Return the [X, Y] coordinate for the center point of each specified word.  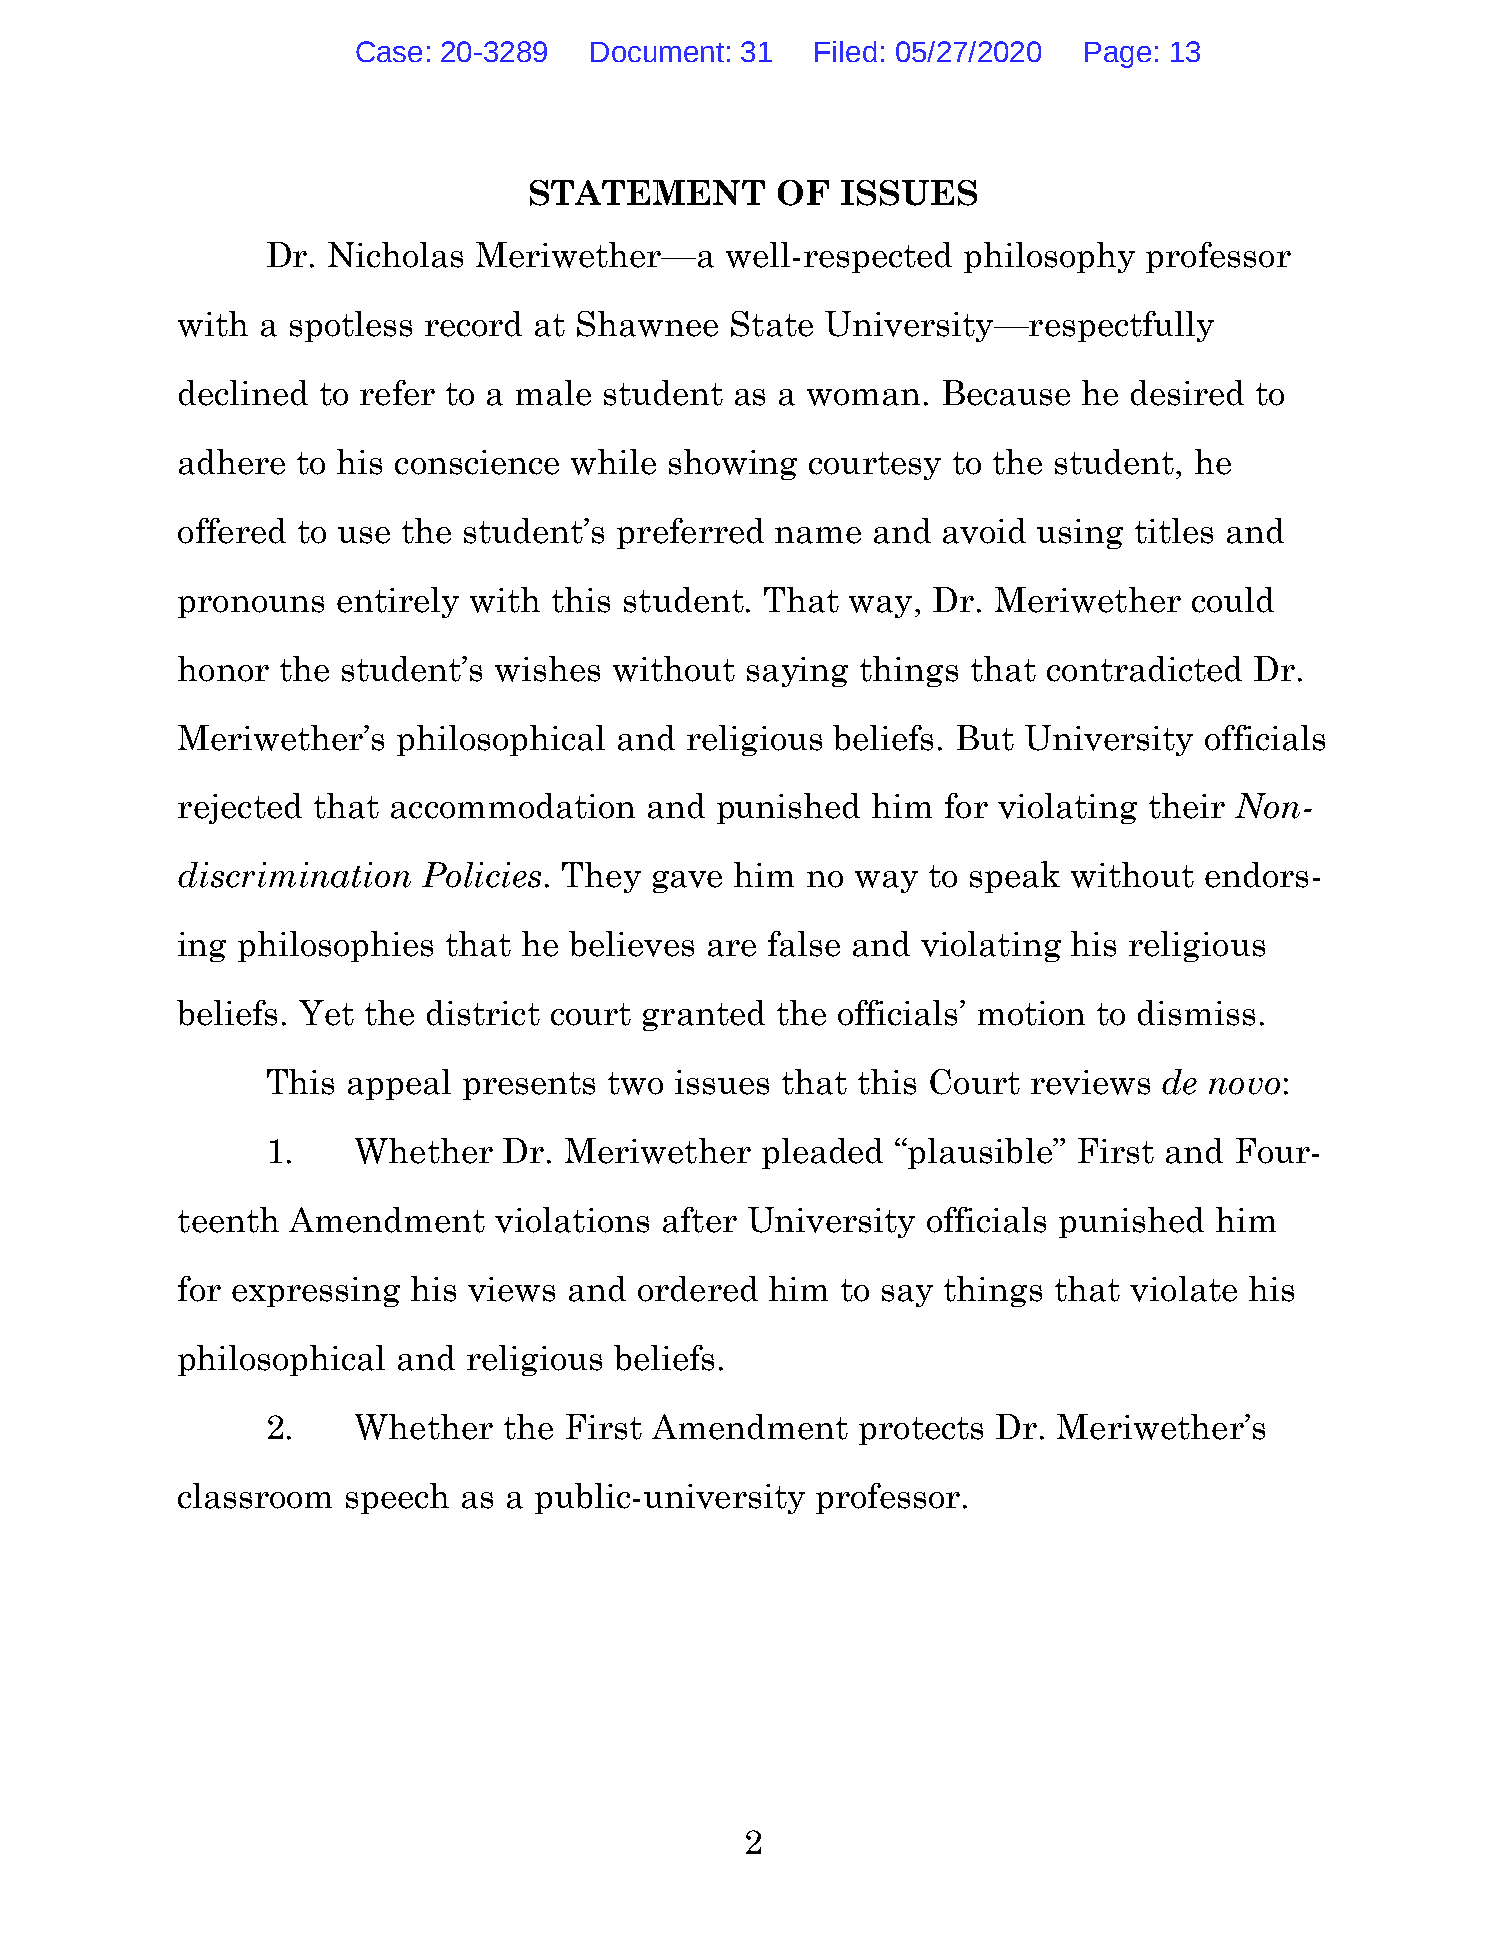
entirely [398, 602]
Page [1118, 55]
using [1080, 534]
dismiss [1196, 1013]
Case [389, 51]
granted [704, 1015]
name [818, 535]
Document [657, 52]
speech [397, 1498]
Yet [326, 1013]
